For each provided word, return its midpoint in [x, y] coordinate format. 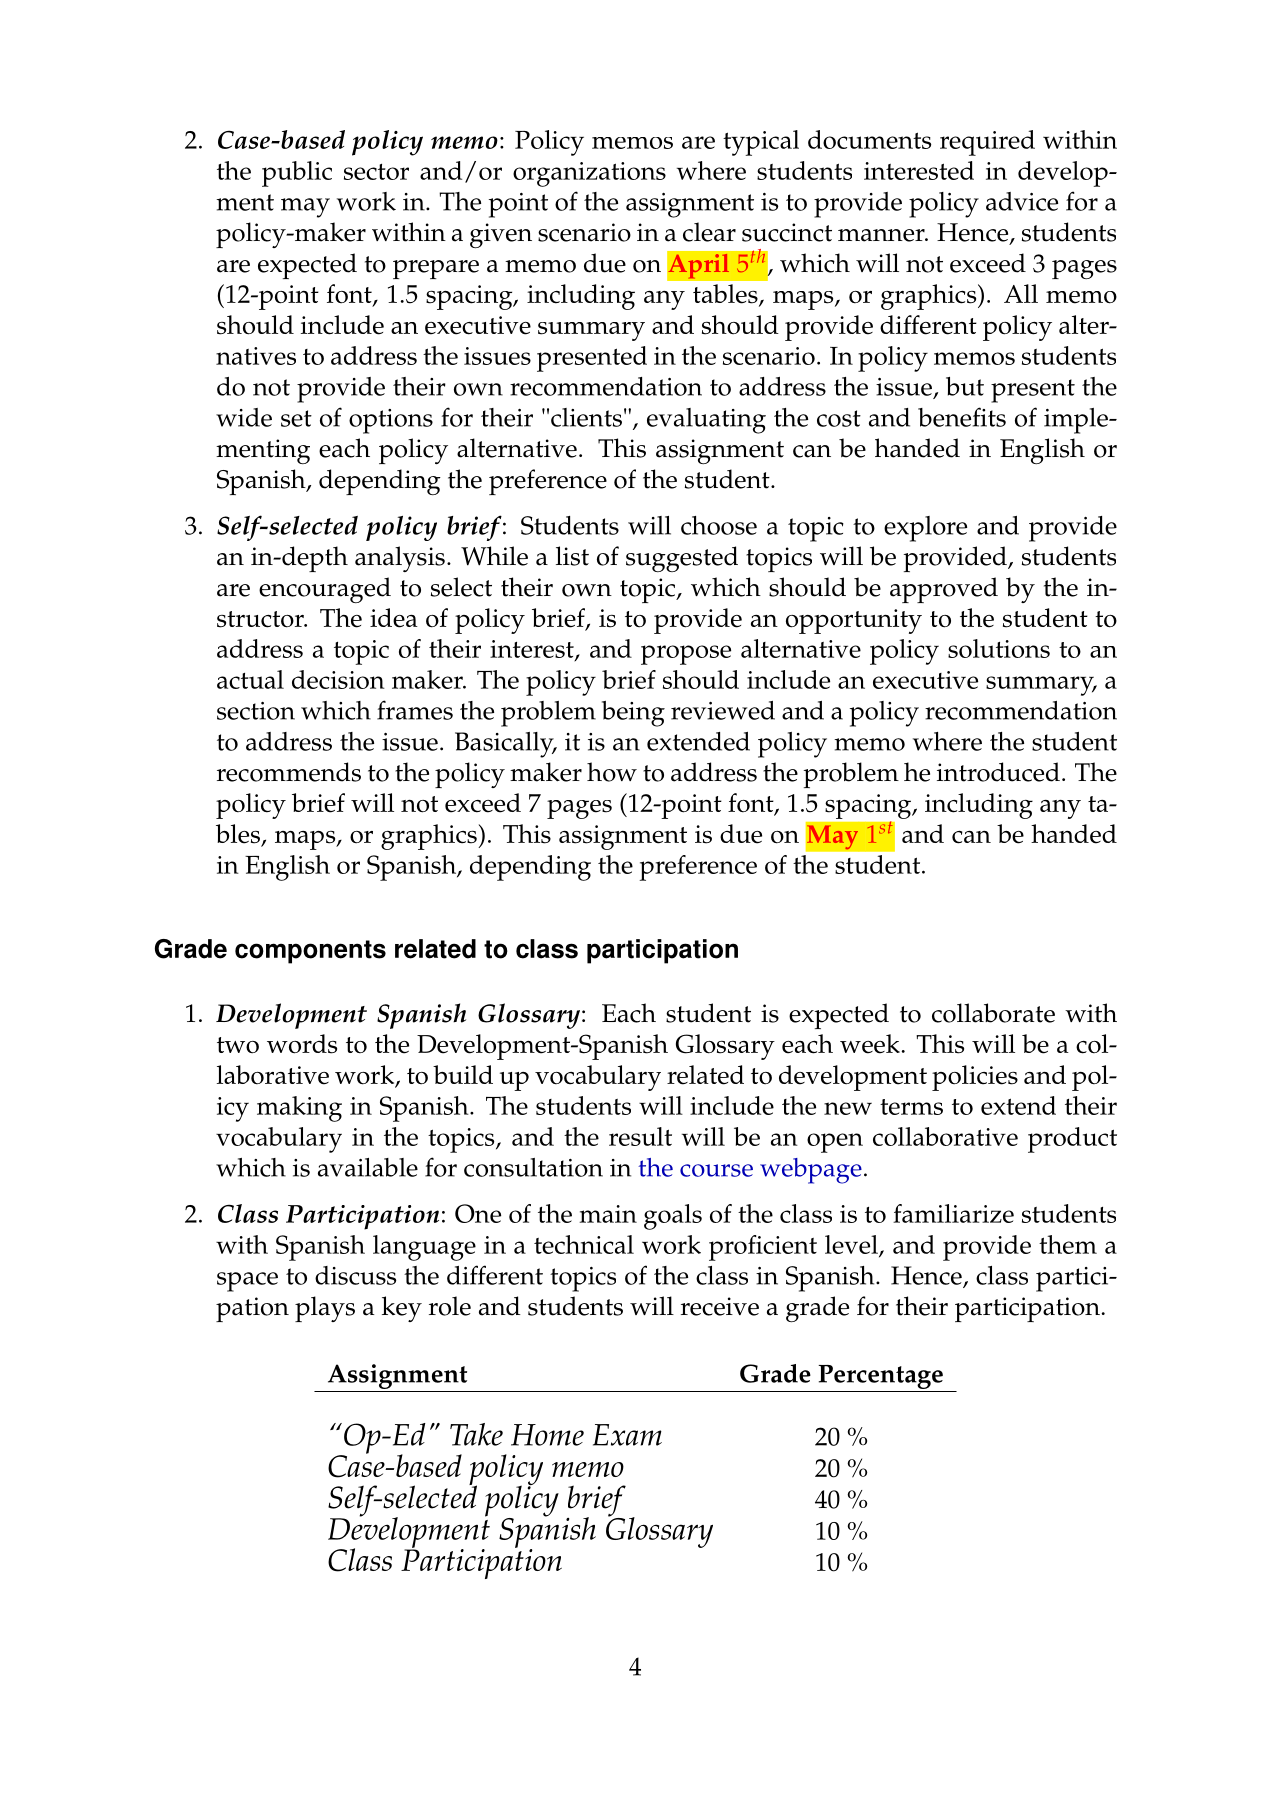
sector [376, 172]
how [612, 772]
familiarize [953, 1213]
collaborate [993, 1013]
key [402, 1309]
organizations [589, 174]
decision [338, 679]
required [987, 143]
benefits [962, 417]
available [368, 1167]
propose [686, 655]
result [640, 1136]
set [296, 418]
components [310, 952]
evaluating [706, 421]
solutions [999, 648]
